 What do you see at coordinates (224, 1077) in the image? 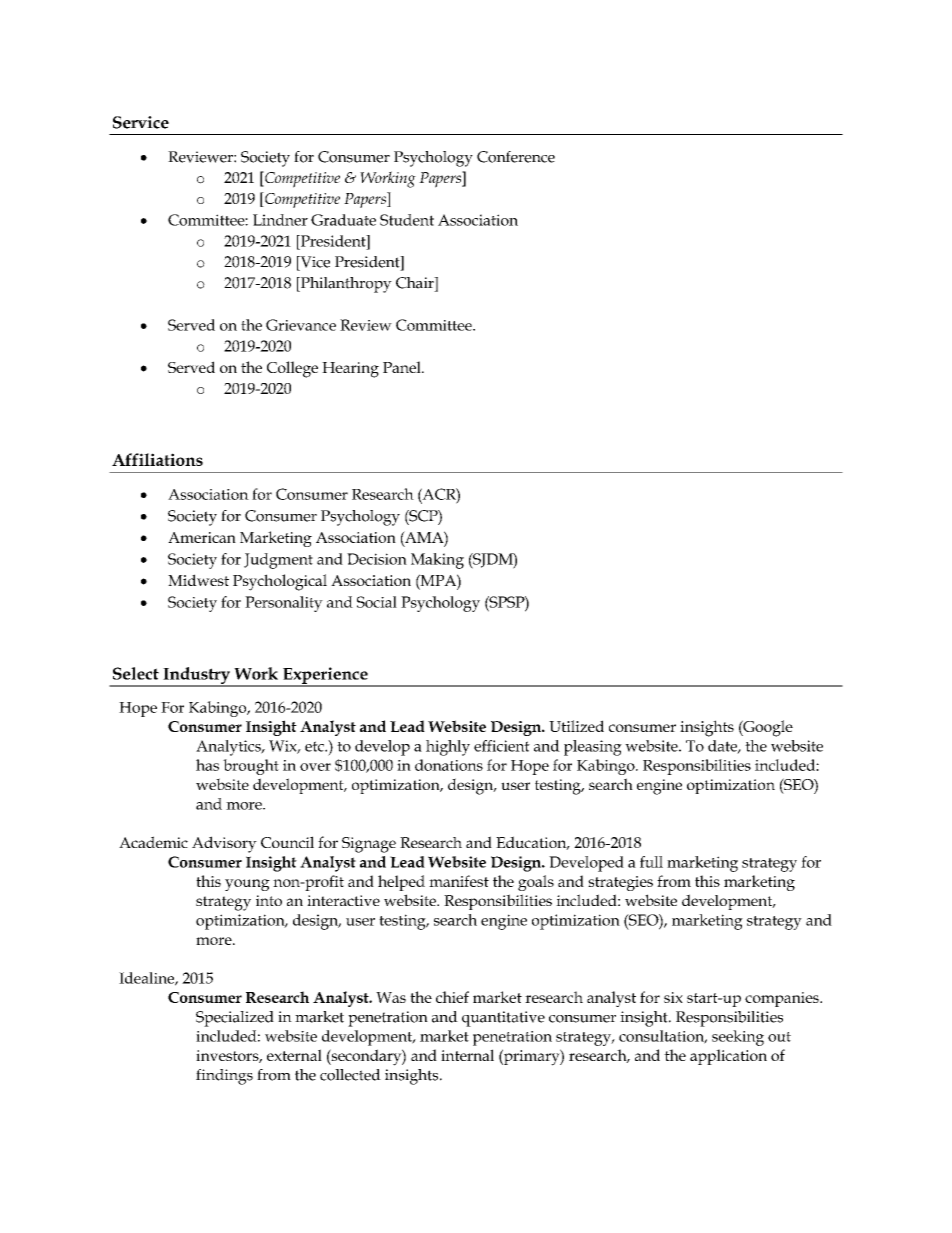
I see `findings` at bounding box center [224, 1077].
